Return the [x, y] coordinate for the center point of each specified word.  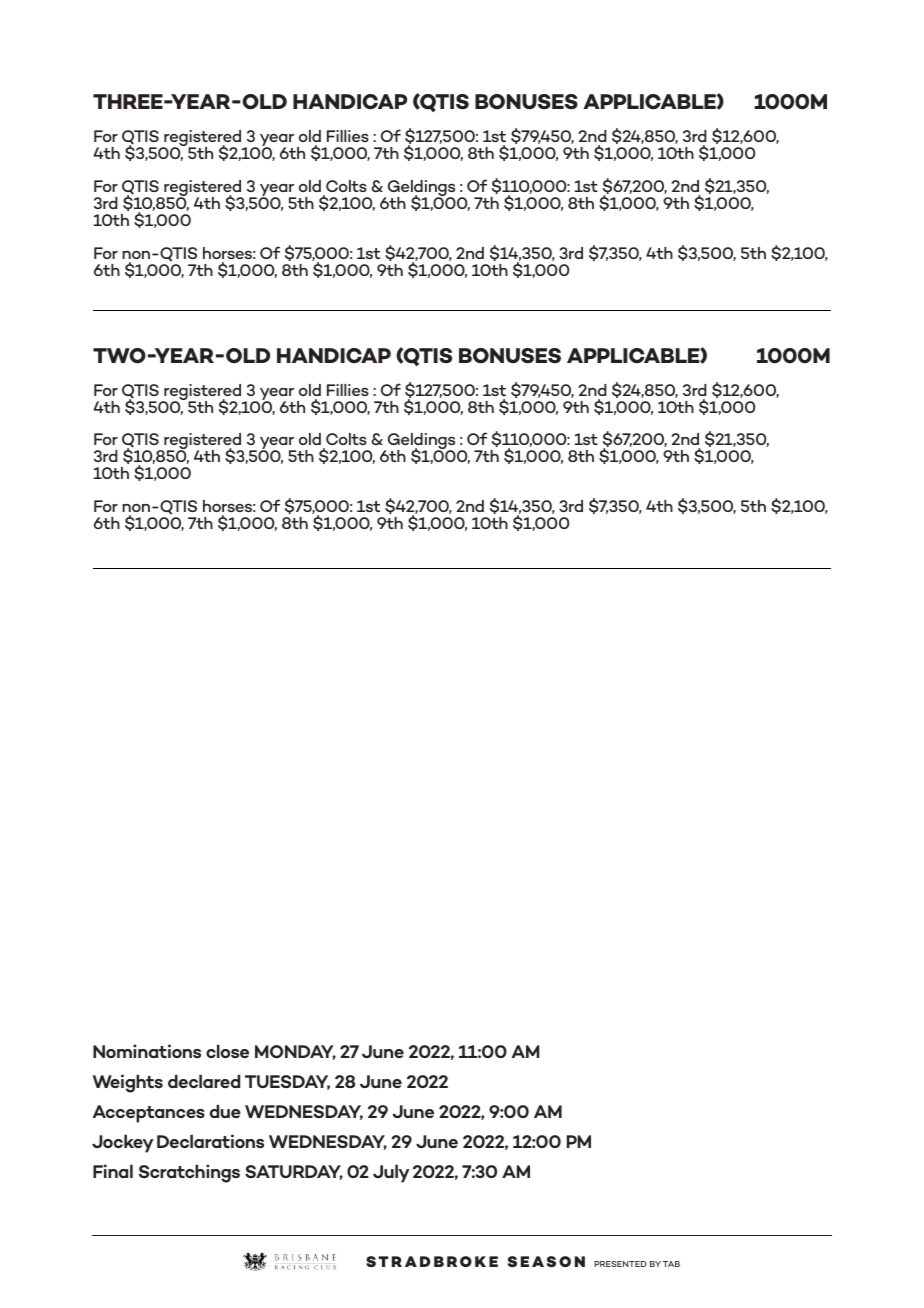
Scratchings [189, 1173]
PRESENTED [620, 1264]
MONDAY [295, 1052]
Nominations [147, 1051]
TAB [671, 1264]
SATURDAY [294, 1172]
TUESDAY [287, 1082]
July [391, 1173]
